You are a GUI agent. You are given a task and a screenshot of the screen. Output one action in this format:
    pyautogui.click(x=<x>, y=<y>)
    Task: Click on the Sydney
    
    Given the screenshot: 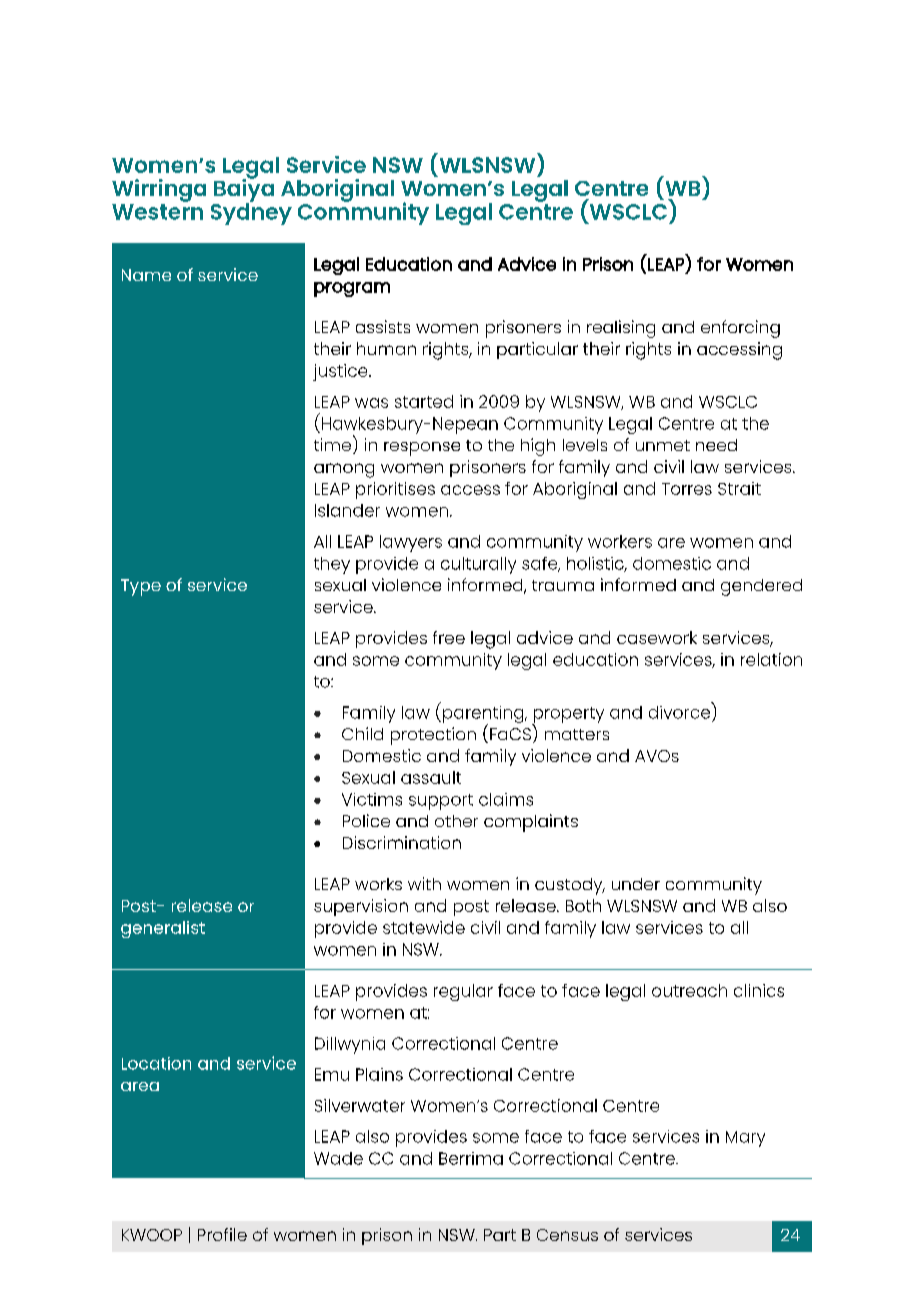 What is the action you would take?
    pyautogui.click(x=251, y=213)
